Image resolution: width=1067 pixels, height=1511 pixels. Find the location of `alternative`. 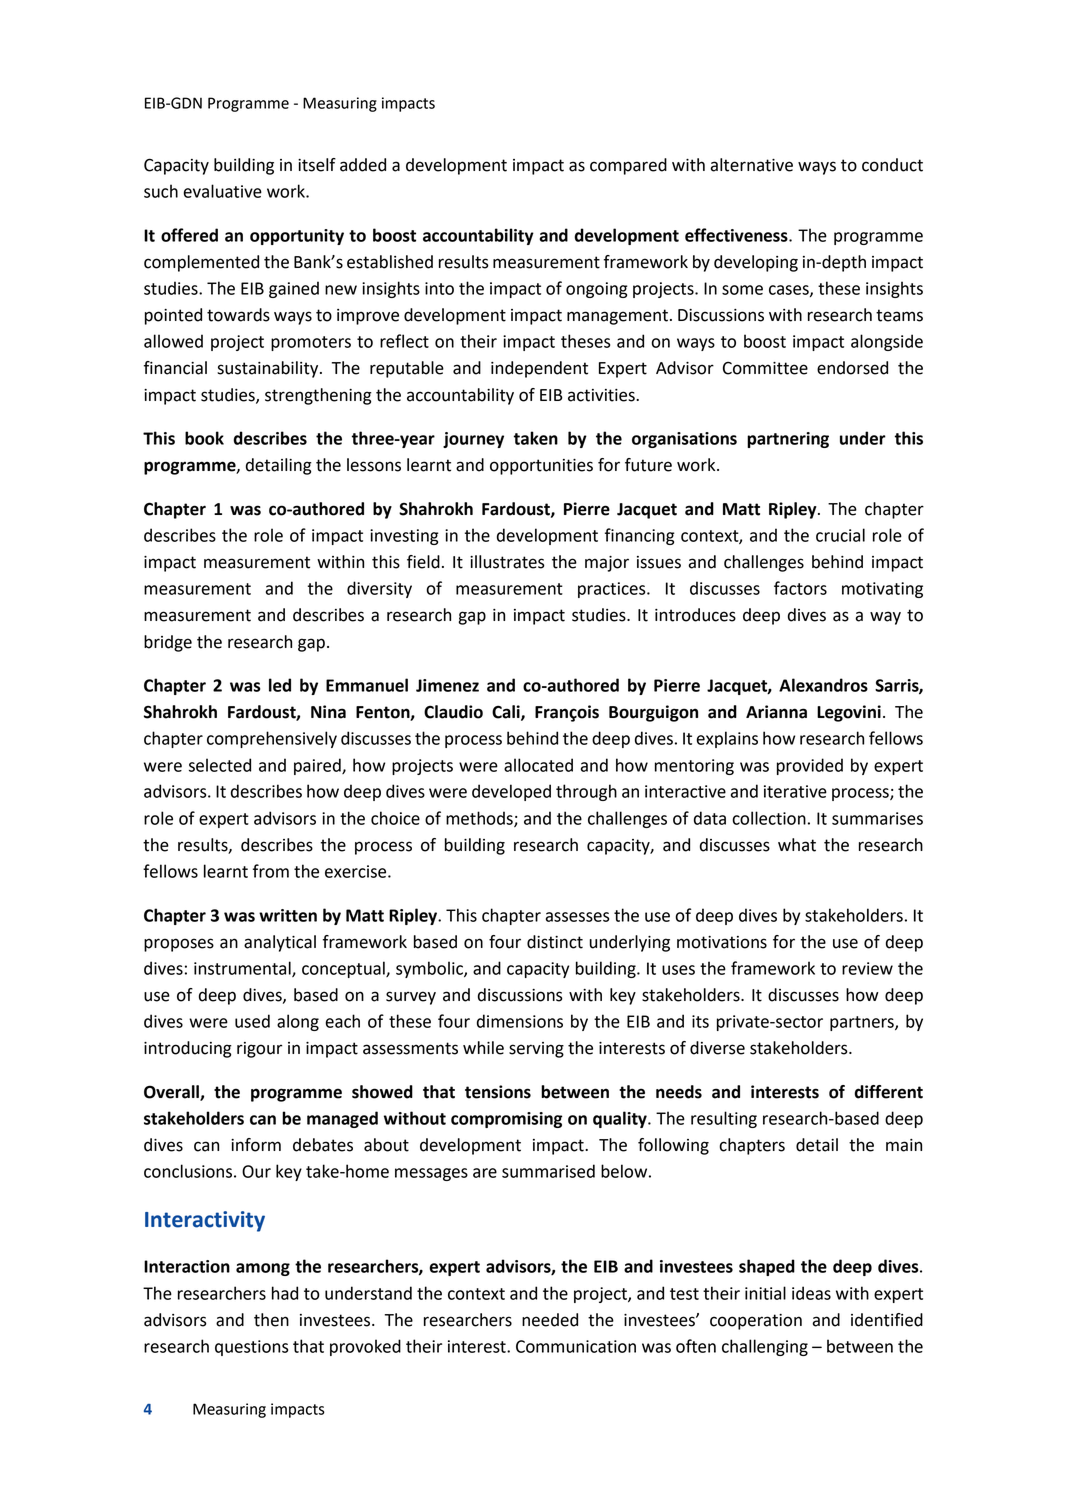

alternative is located at coordinates (751, 165).
